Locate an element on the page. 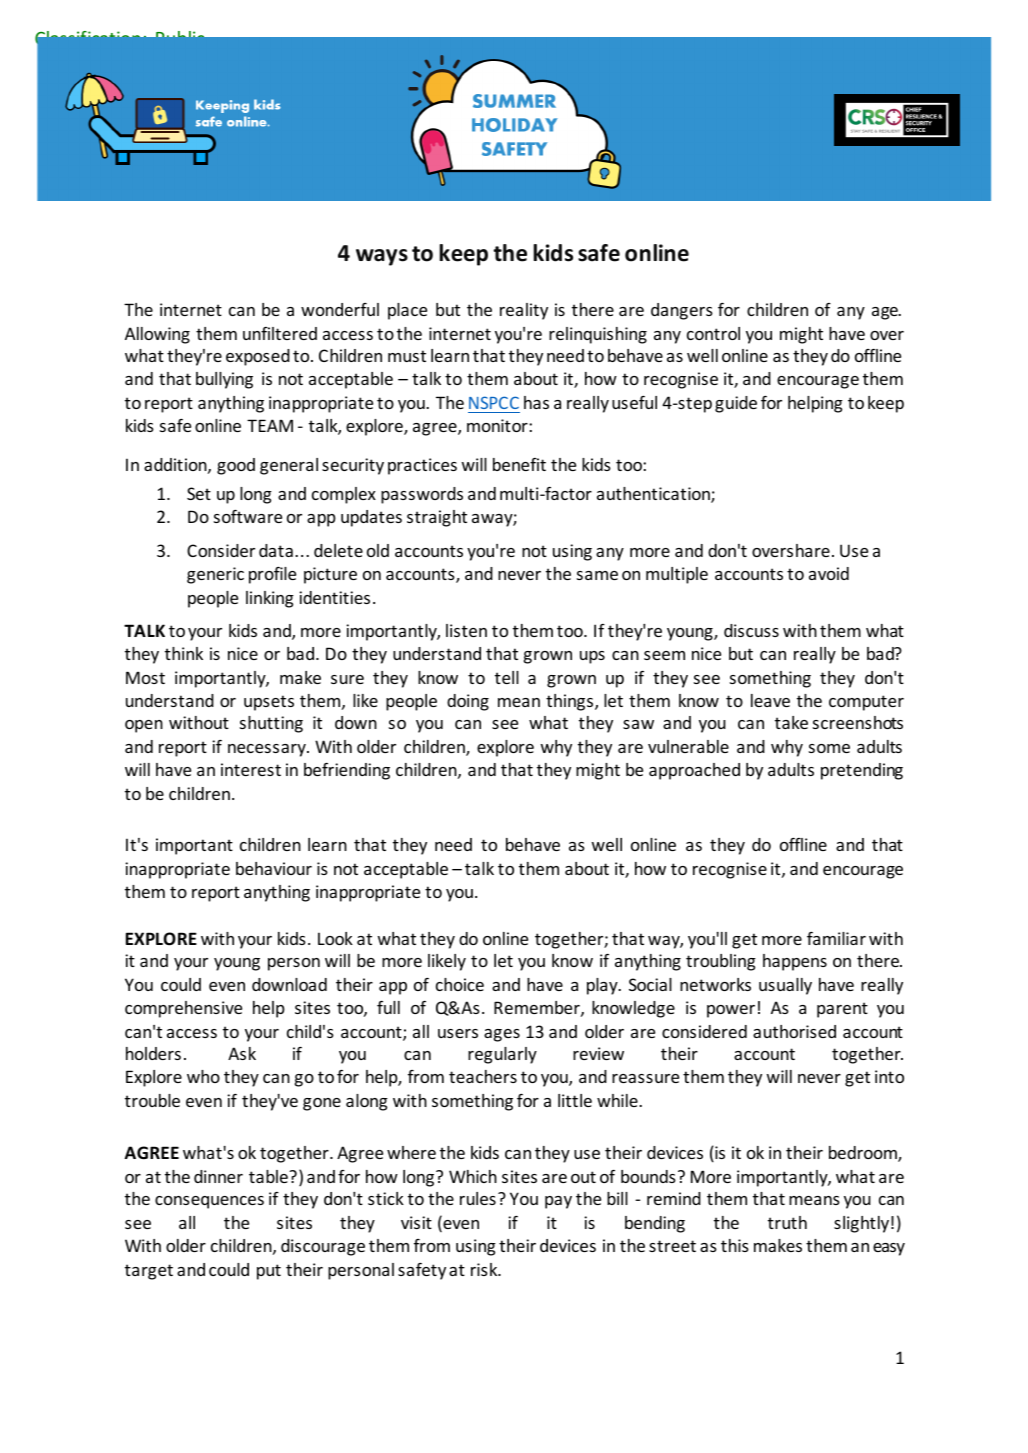 The height and width of the document is (1453, 1028). take is located at coordinates (791, 722).
